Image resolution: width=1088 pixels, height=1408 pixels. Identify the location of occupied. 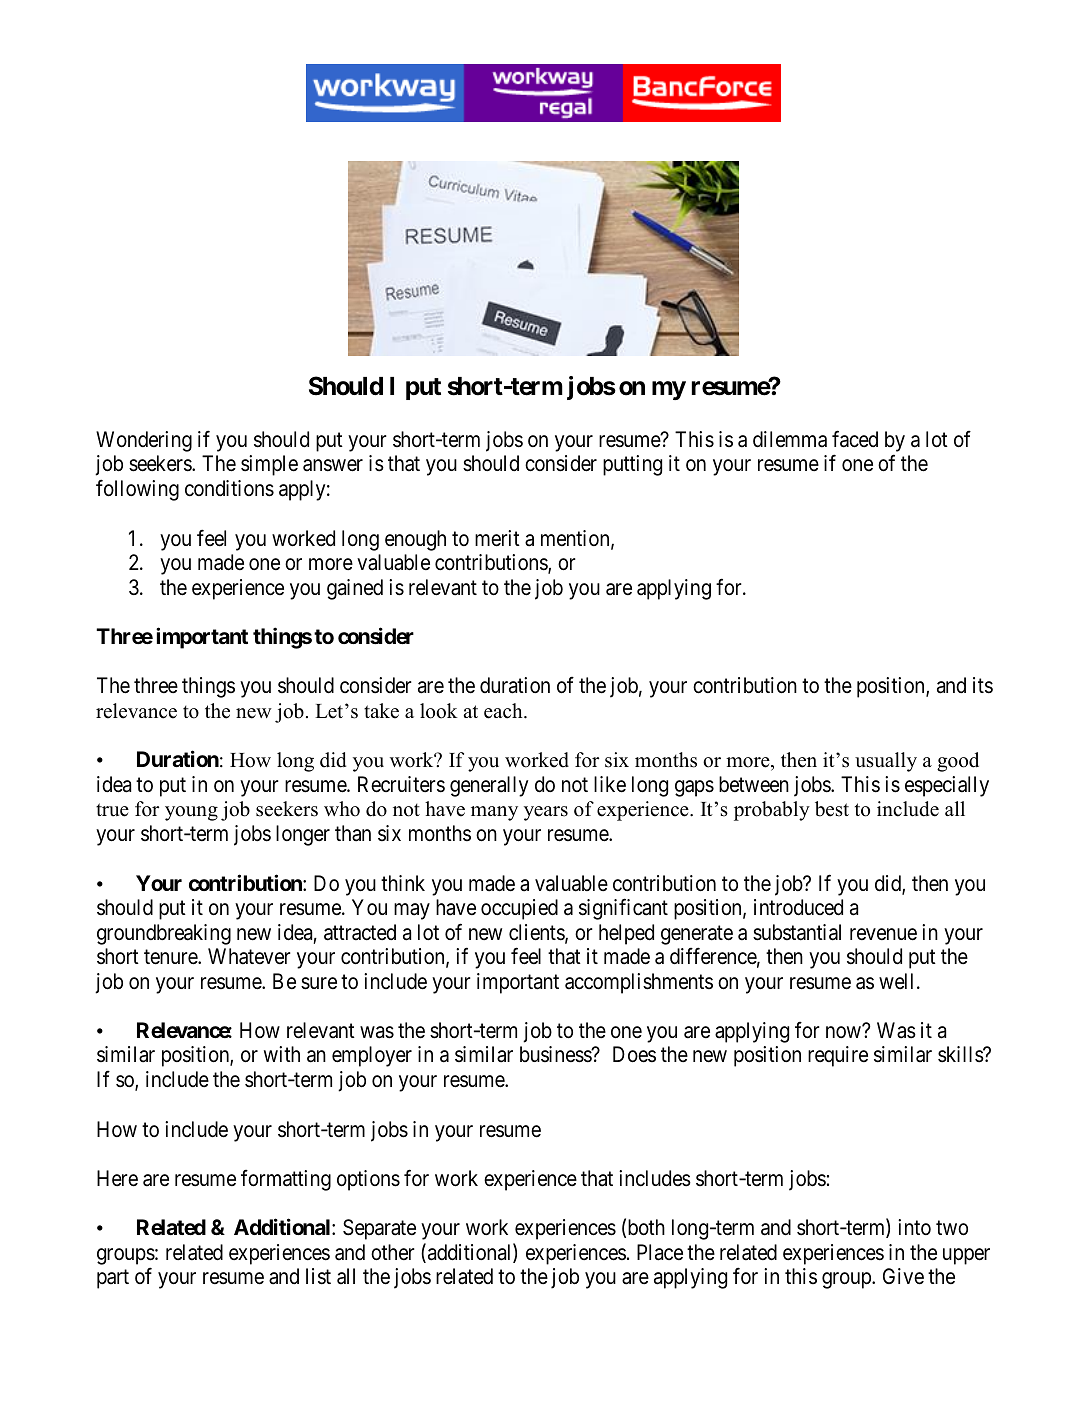
(519, 909).
